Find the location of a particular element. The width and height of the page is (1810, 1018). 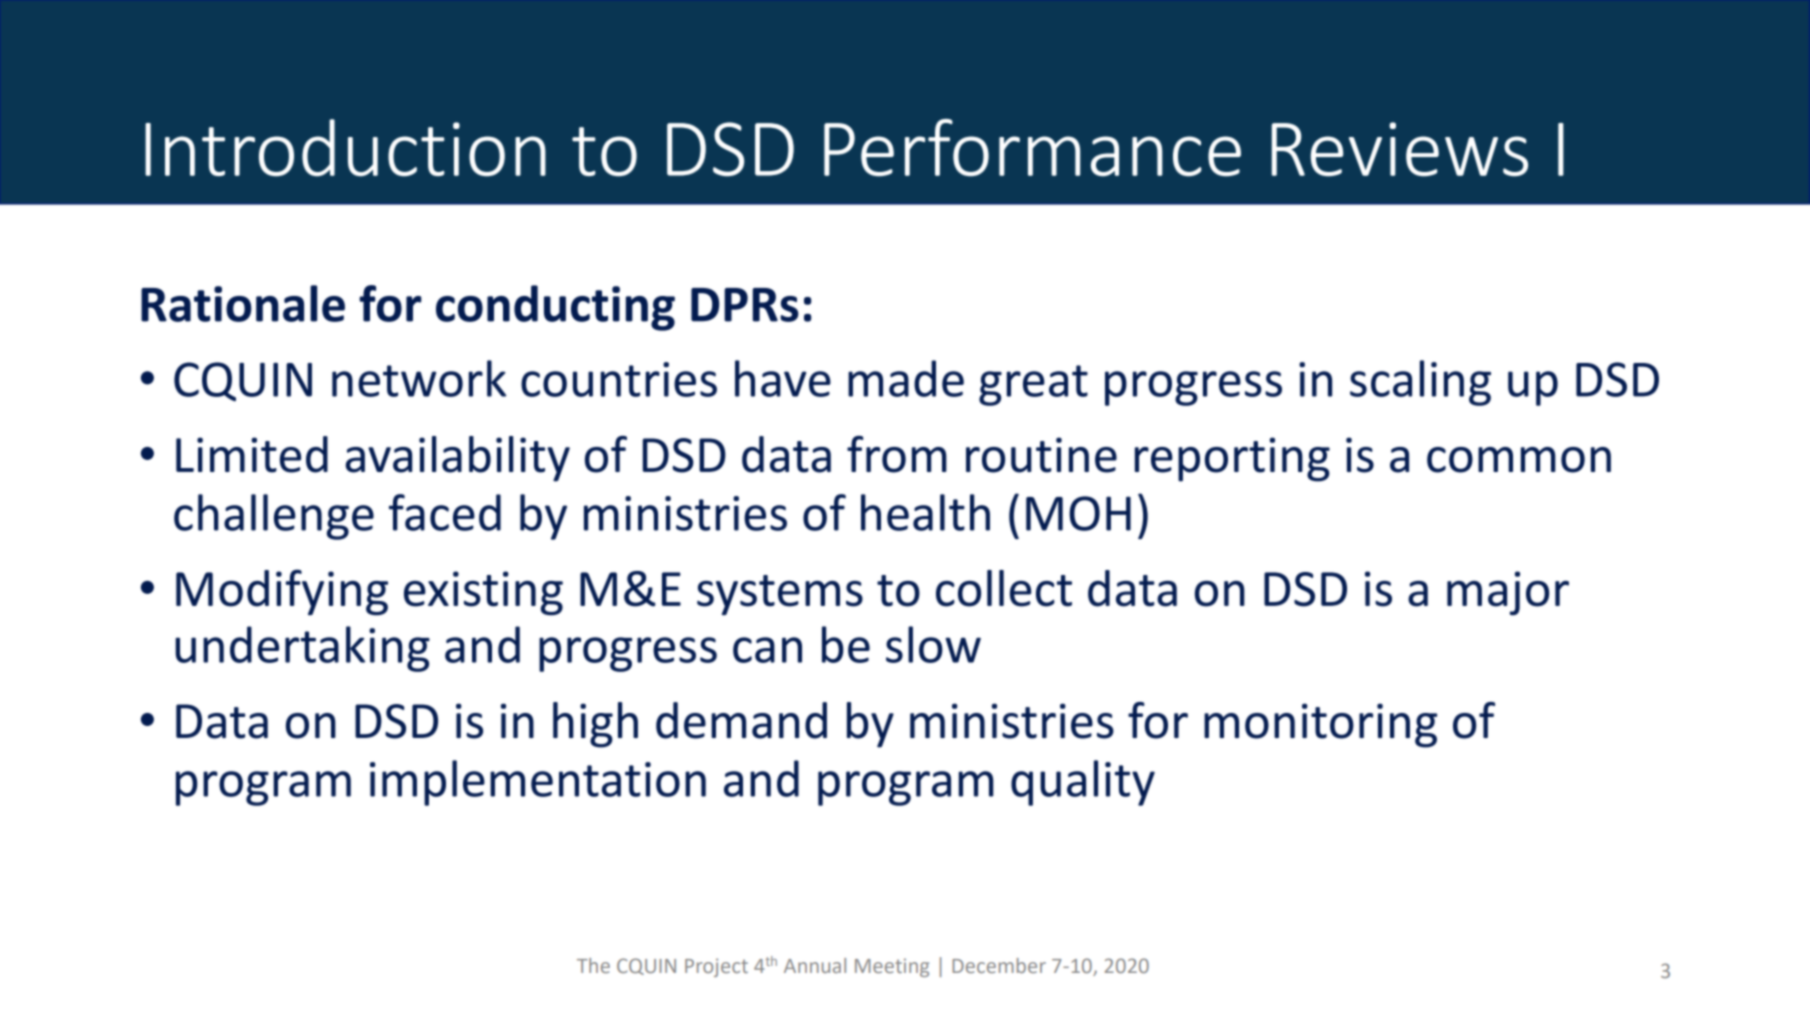

undertaking is located at coordinates (302, 649).
